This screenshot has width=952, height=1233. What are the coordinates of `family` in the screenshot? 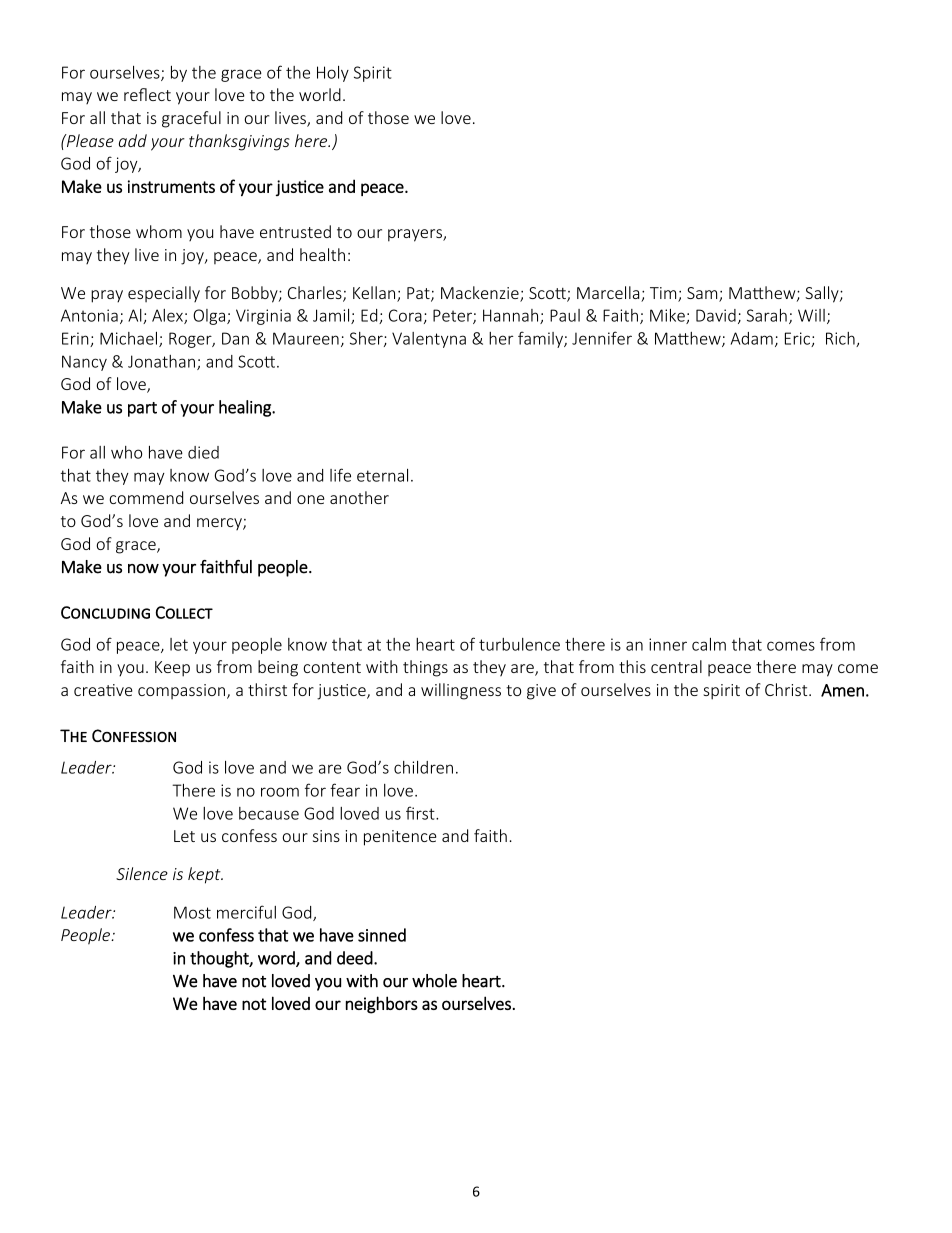 It's located at (541, 339).
